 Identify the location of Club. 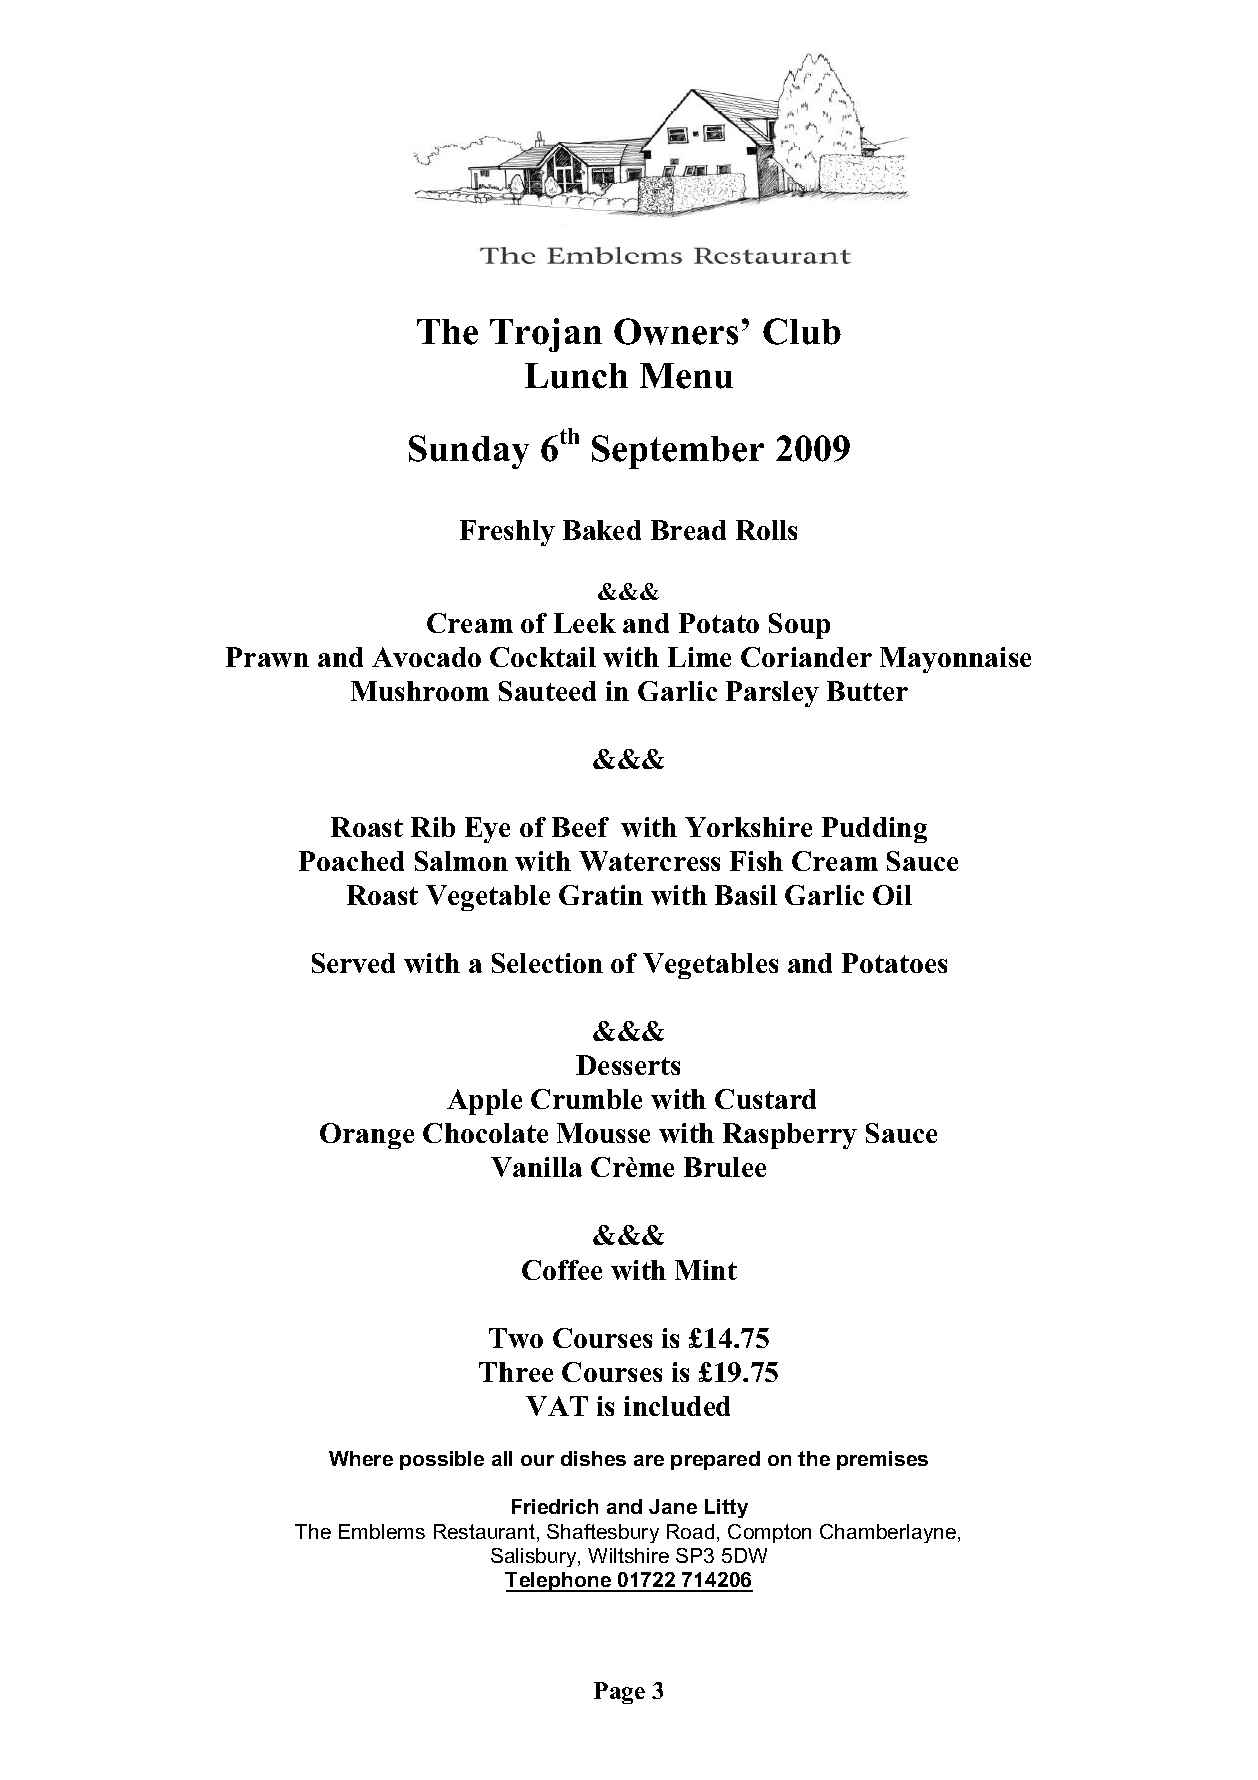
(802, 331).
